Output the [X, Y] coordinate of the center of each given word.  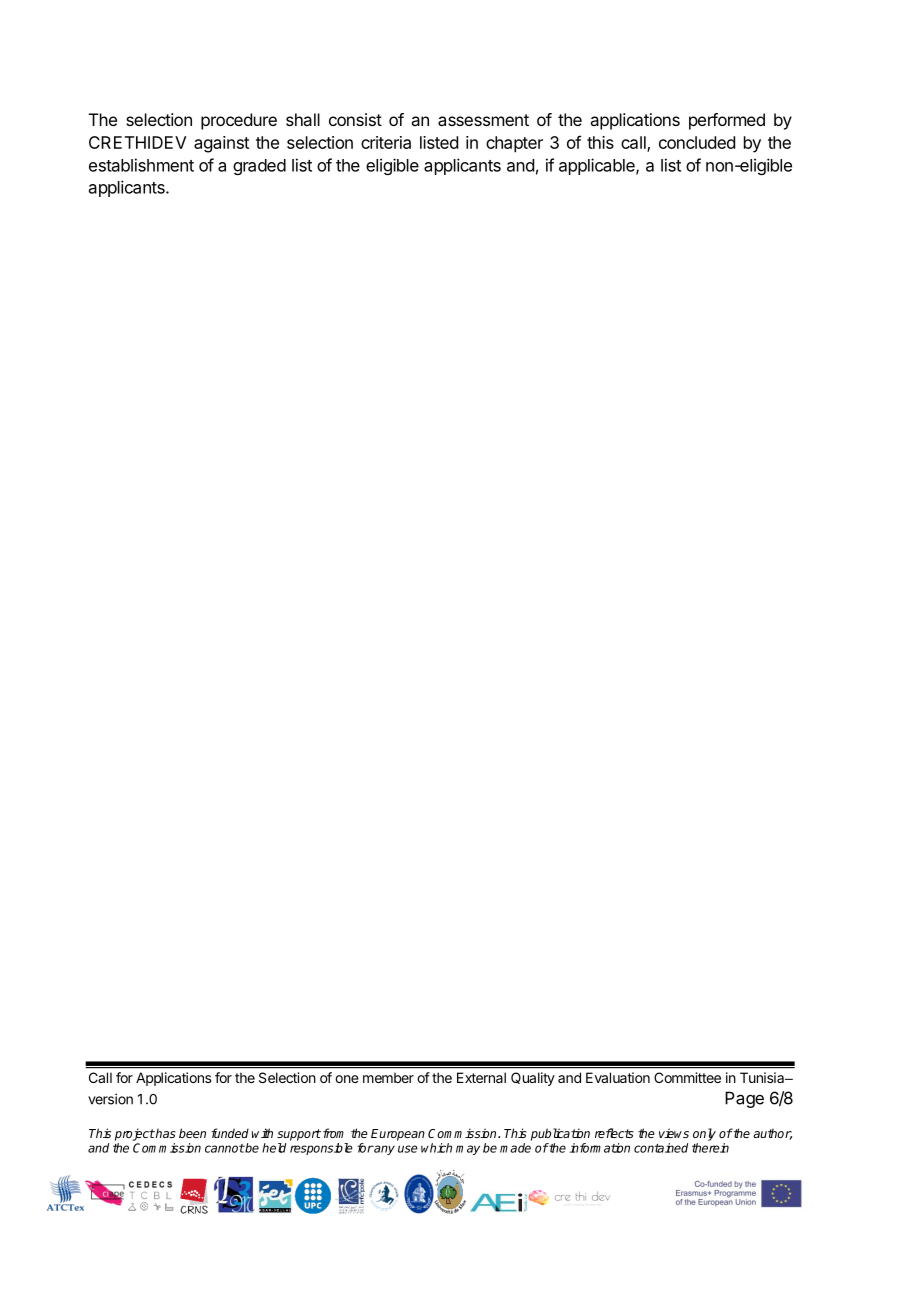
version [110, 1099]
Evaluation [618, 1077]
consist [355, 119]
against [221, 144]
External [481, 1077]
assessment [483, 120]
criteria [386, 142]
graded [259, 167]
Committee [687, 1077]
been [192, 1133]
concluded [697, 142]
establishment [141, 165]
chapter [514, 144]
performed [727, 121]
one [347, 1079]
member [388, 1077]
